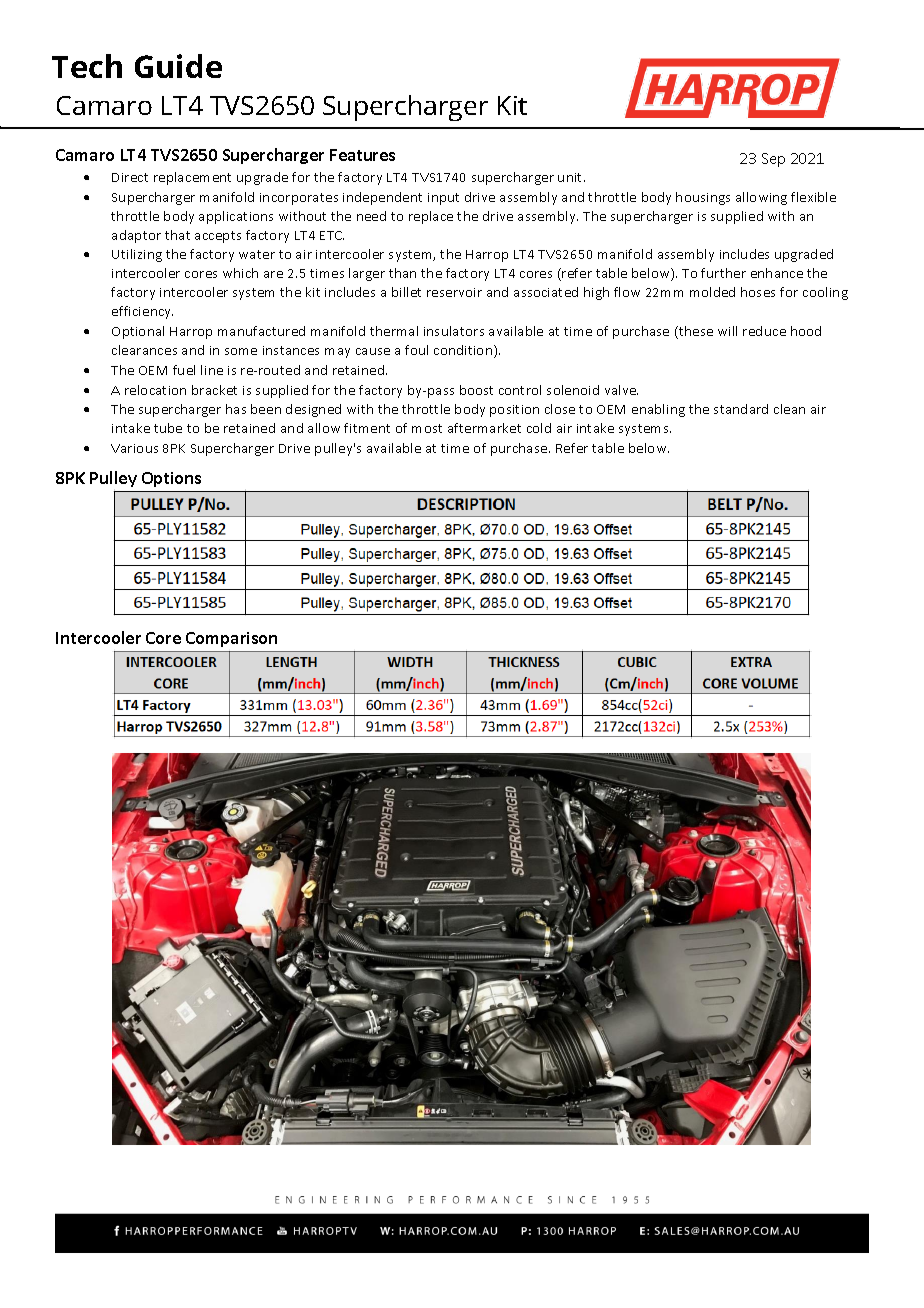 This image has height=1308, width=924. I want to click on housings, so click(703, 198).
